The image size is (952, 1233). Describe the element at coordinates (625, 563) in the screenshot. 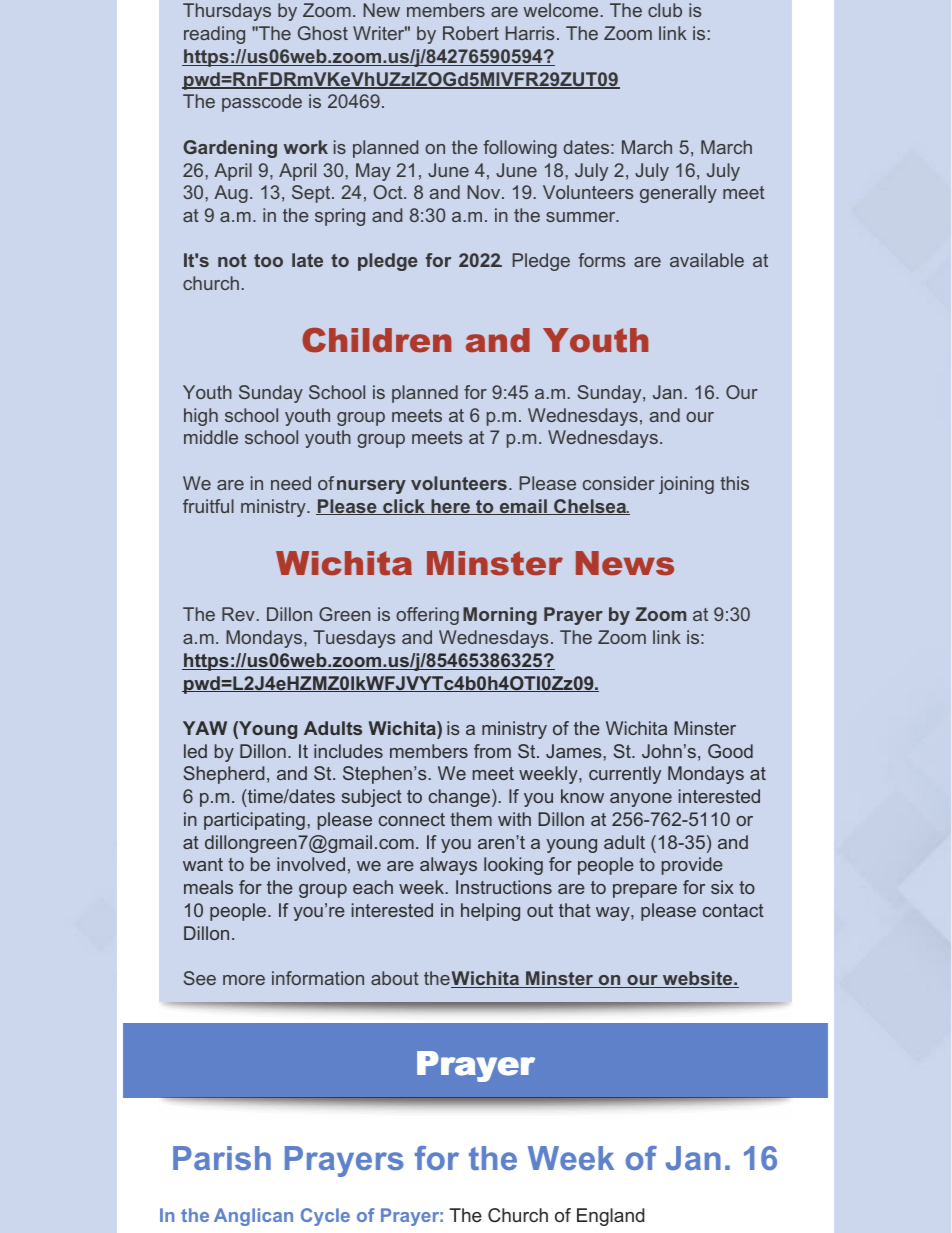

I see `News` at that location.
